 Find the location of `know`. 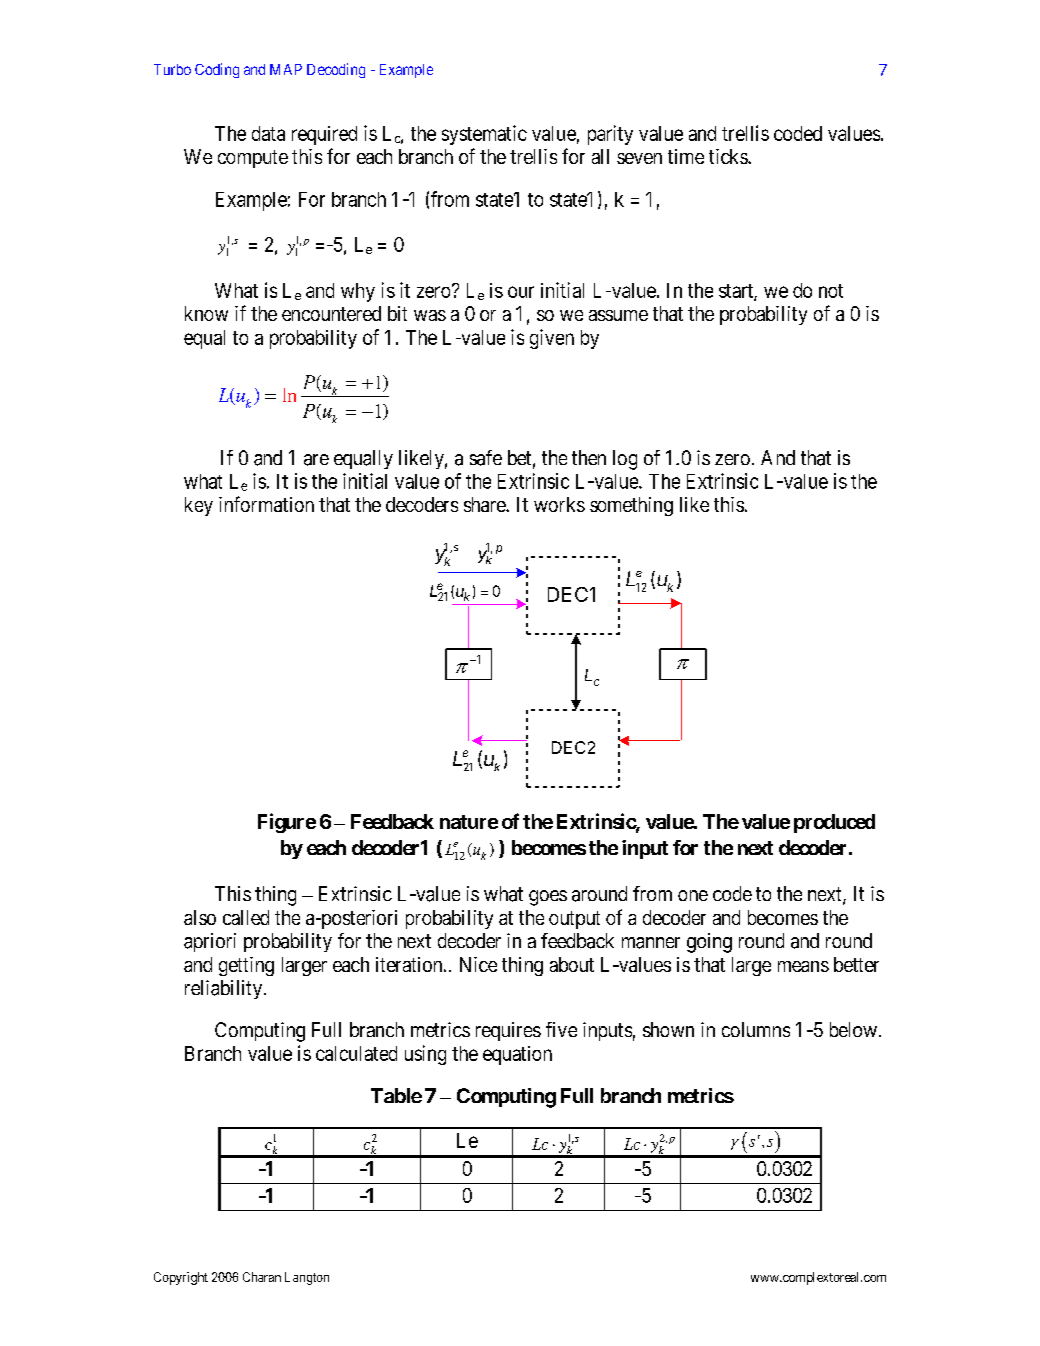

know is located at coordinates (206, 313).
